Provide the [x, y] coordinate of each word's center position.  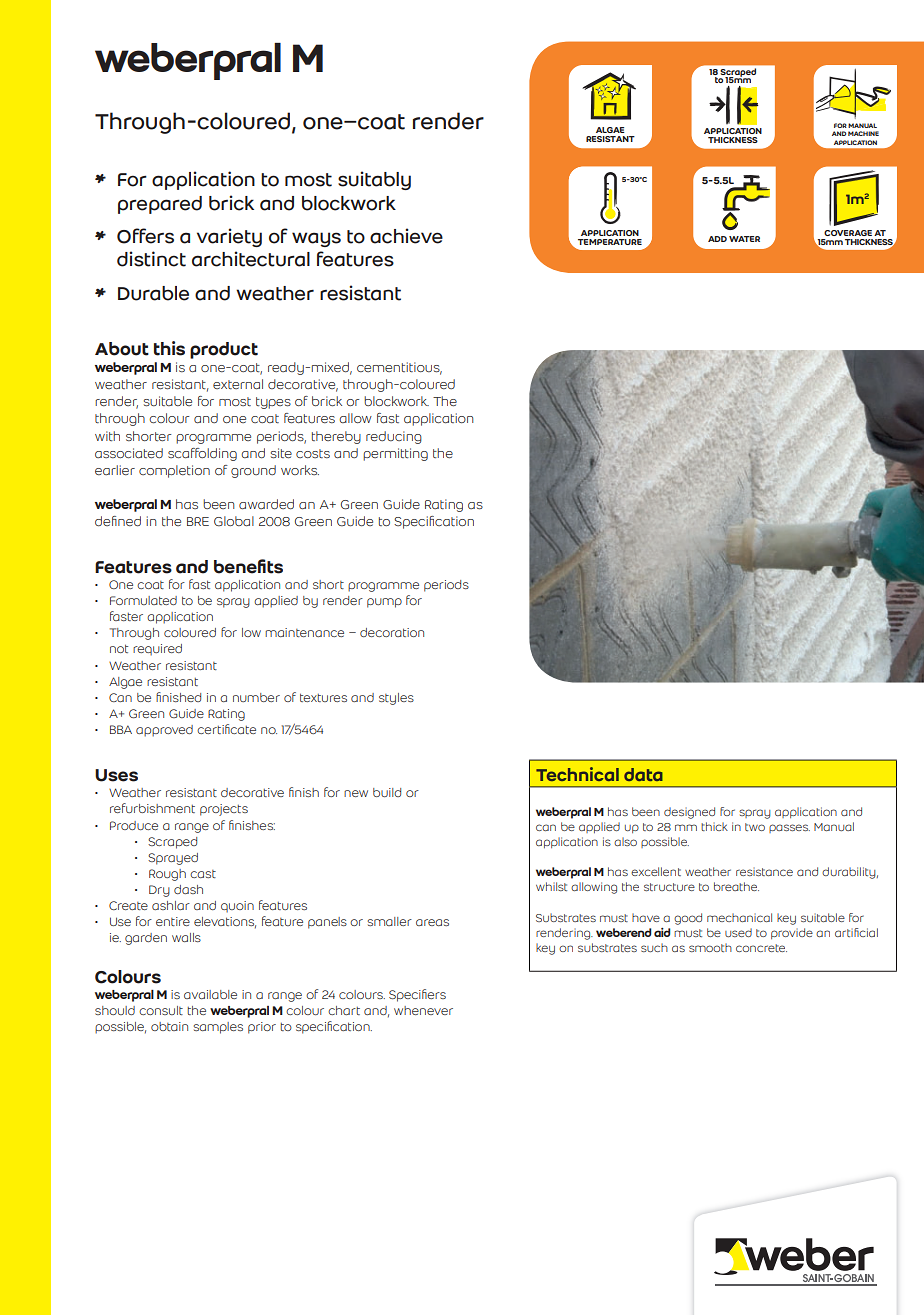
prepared [160, 205]
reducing [394, 437]
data [643, 774]
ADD [717, 239]
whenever [423, 1010]
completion [174, 471]
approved [164, 731]
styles [396, 699]
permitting [395, 454]
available [210, 994]
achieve [406, 236]
